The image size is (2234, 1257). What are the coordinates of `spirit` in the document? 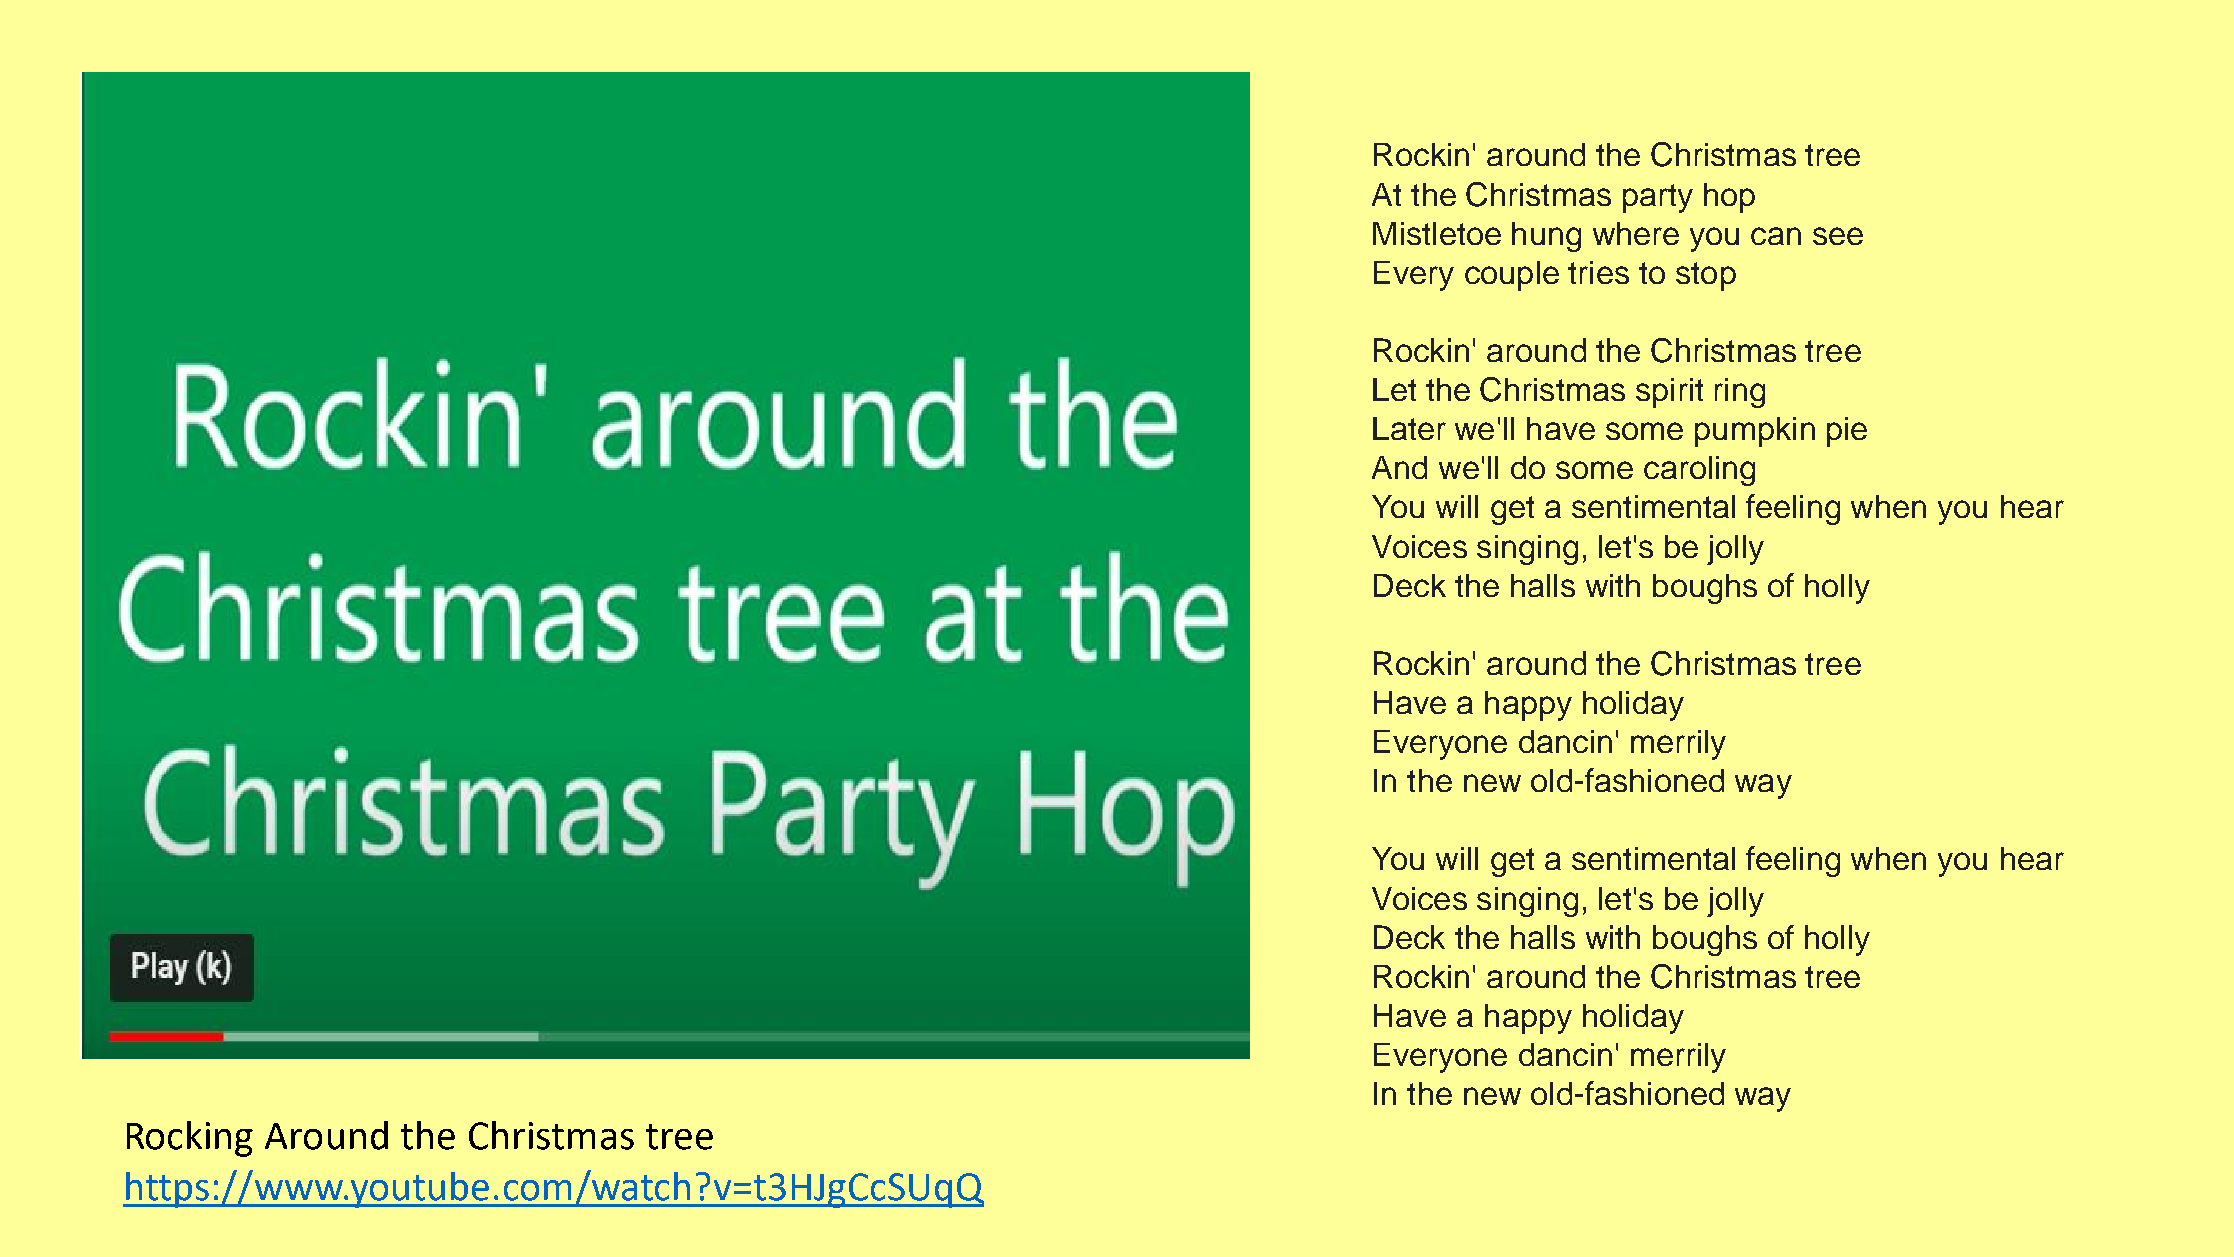 It's located at (1669, 393).
